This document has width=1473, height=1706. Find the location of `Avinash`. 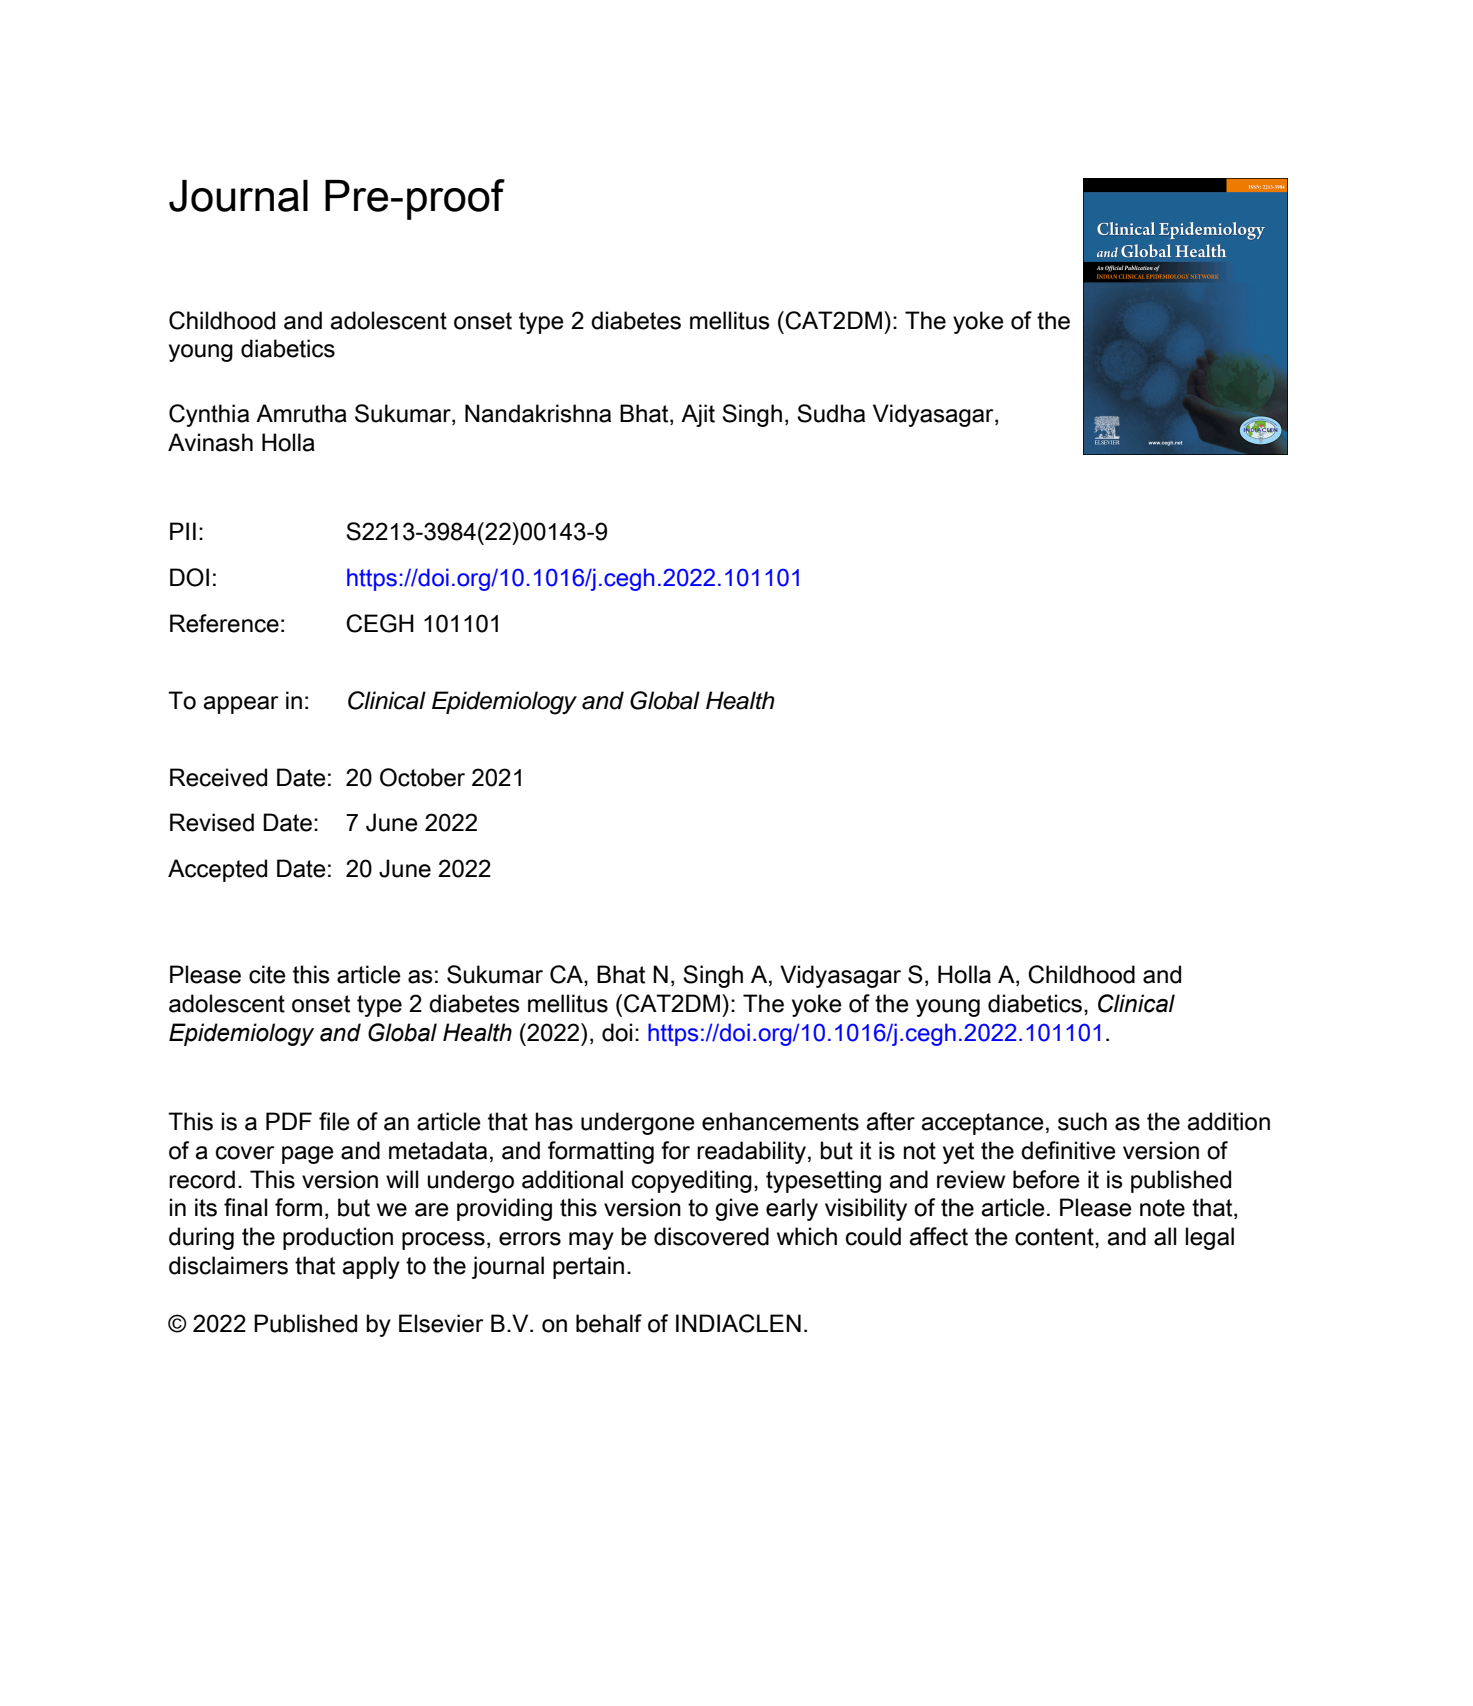

Avinash is located at coordinates (210, 442).
